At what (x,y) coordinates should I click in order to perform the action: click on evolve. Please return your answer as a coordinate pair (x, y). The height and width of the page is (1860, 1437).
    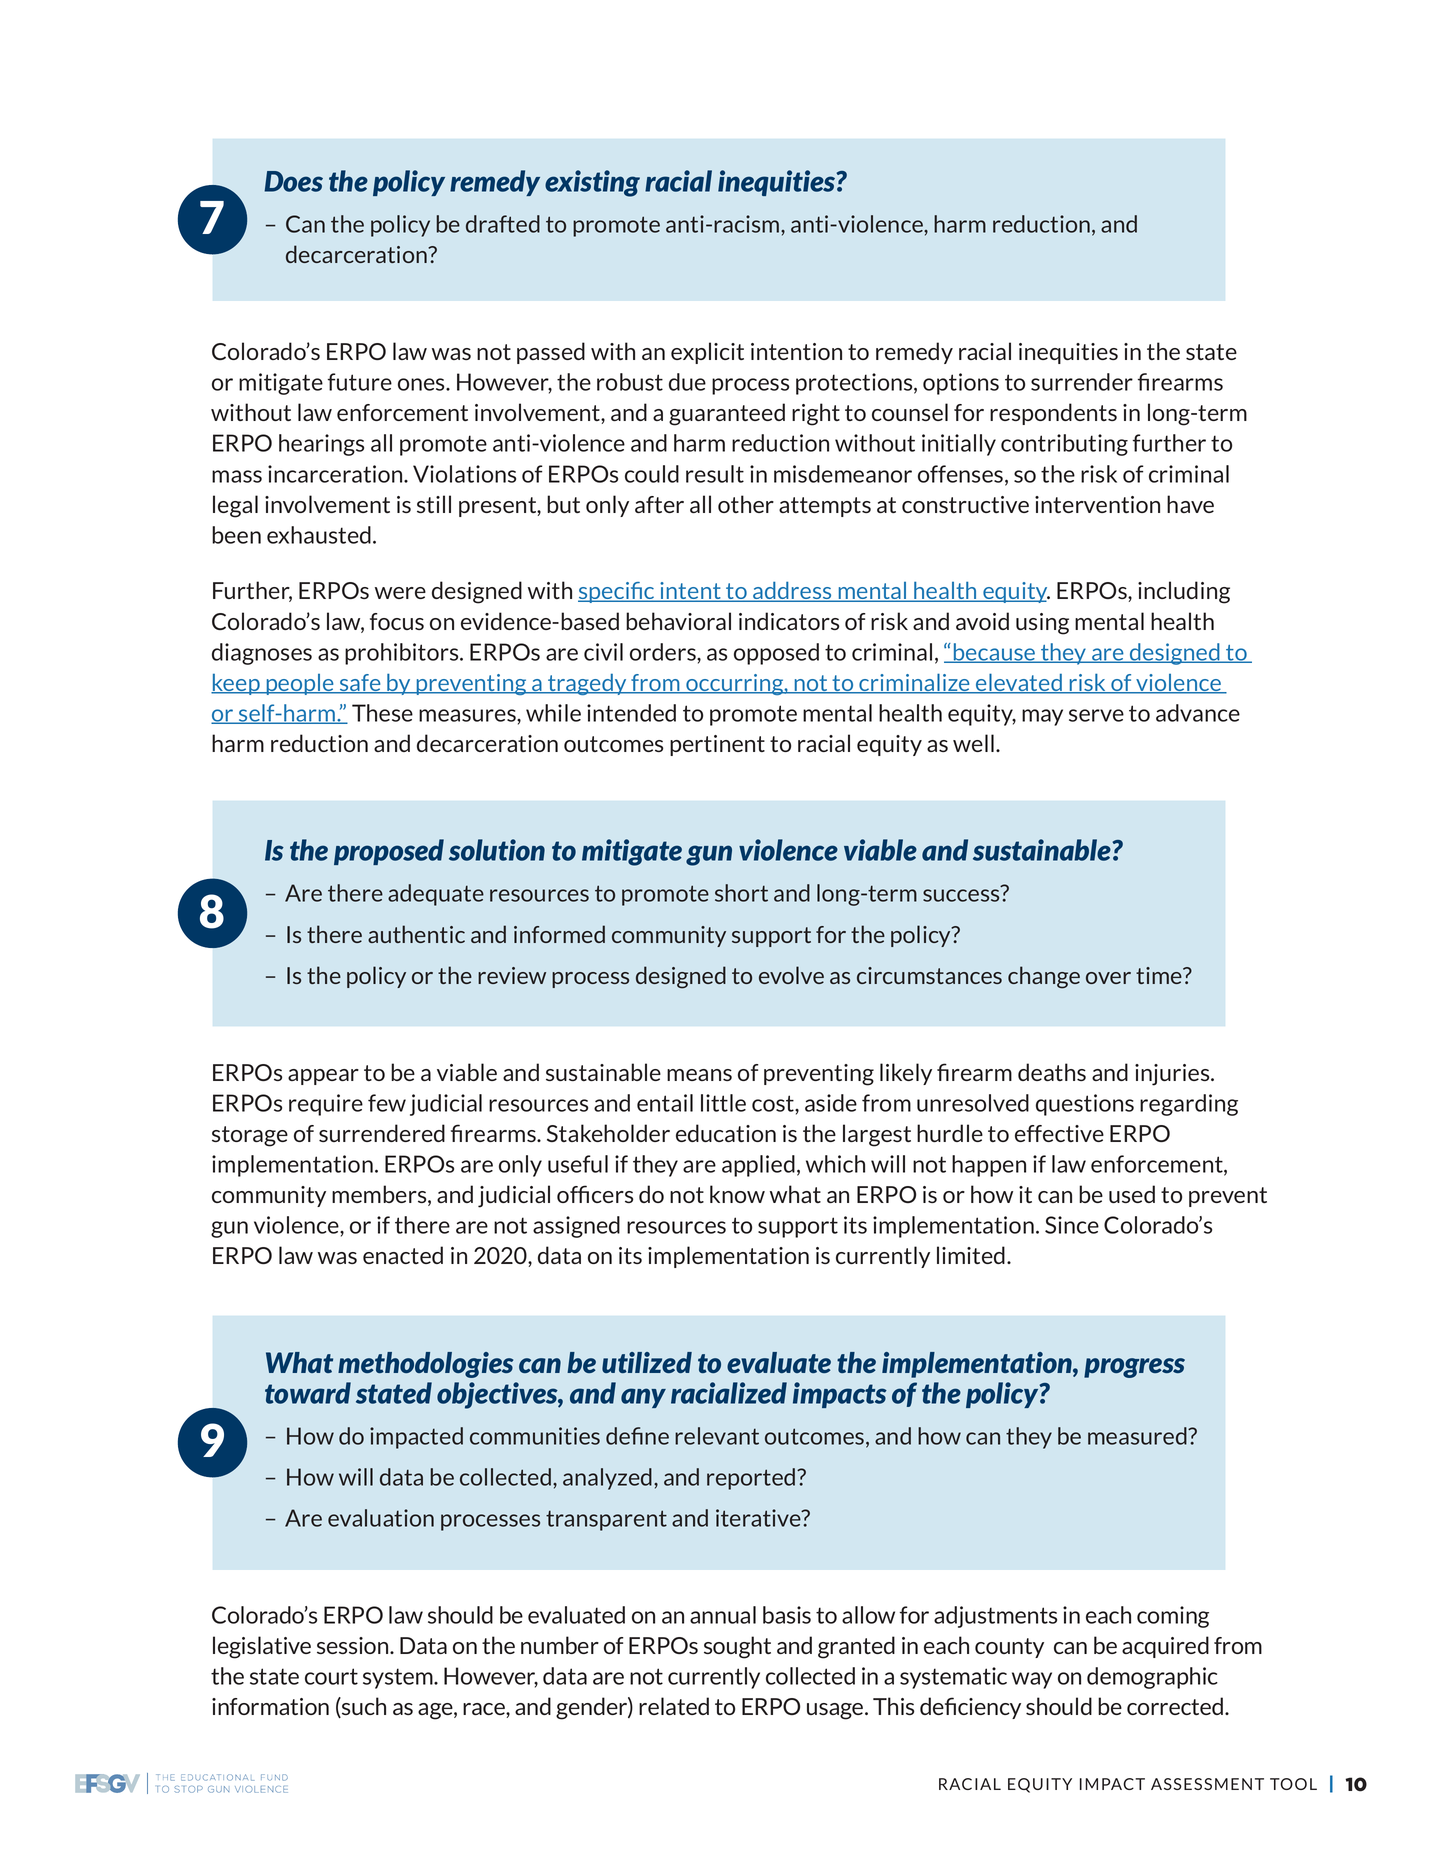
    Looking at the image, I should click on (791, 975).
